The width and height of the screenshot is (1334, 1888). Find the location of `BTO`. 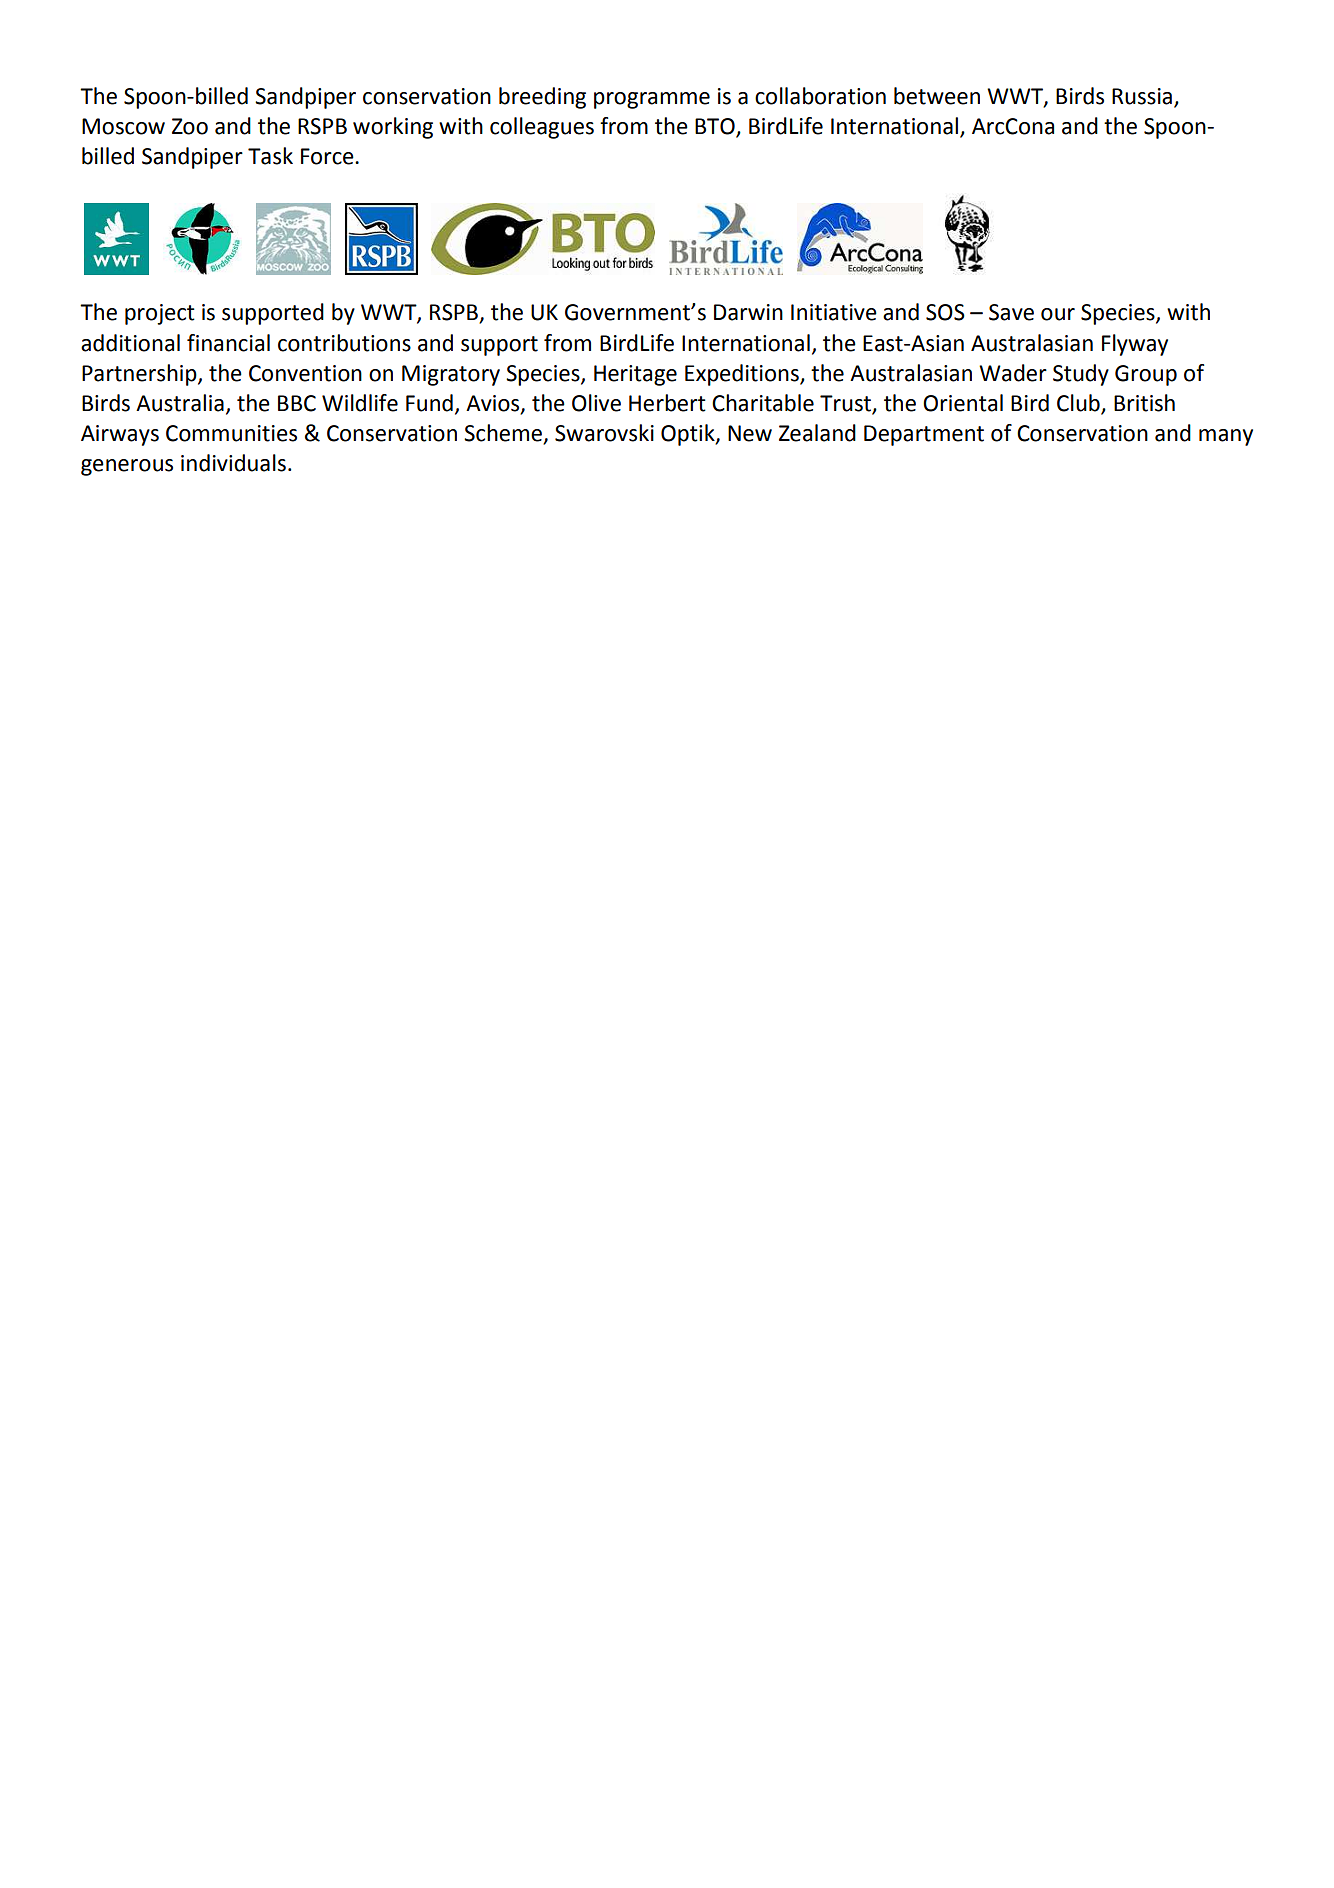

BTO is located at coordinates (716, 127).
